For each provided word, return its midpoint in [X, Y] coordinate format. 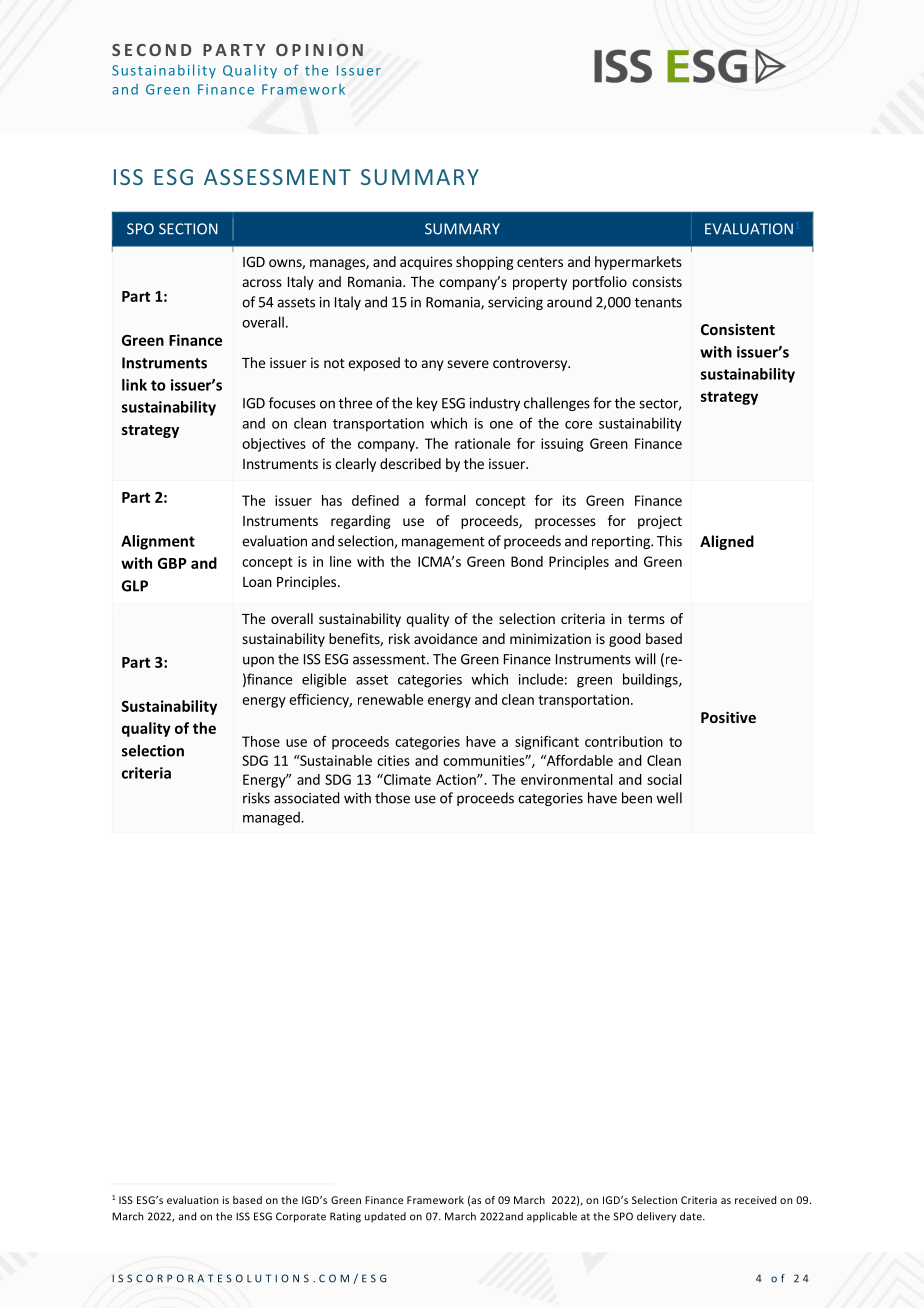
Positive [728, 717]
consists [657, 281]
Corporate [301, 1217]
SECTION [188, 229]
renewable [390, 699]
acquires [426, 263]
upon [258, 661]
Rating [345, 1217]
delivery [656, 1217]
